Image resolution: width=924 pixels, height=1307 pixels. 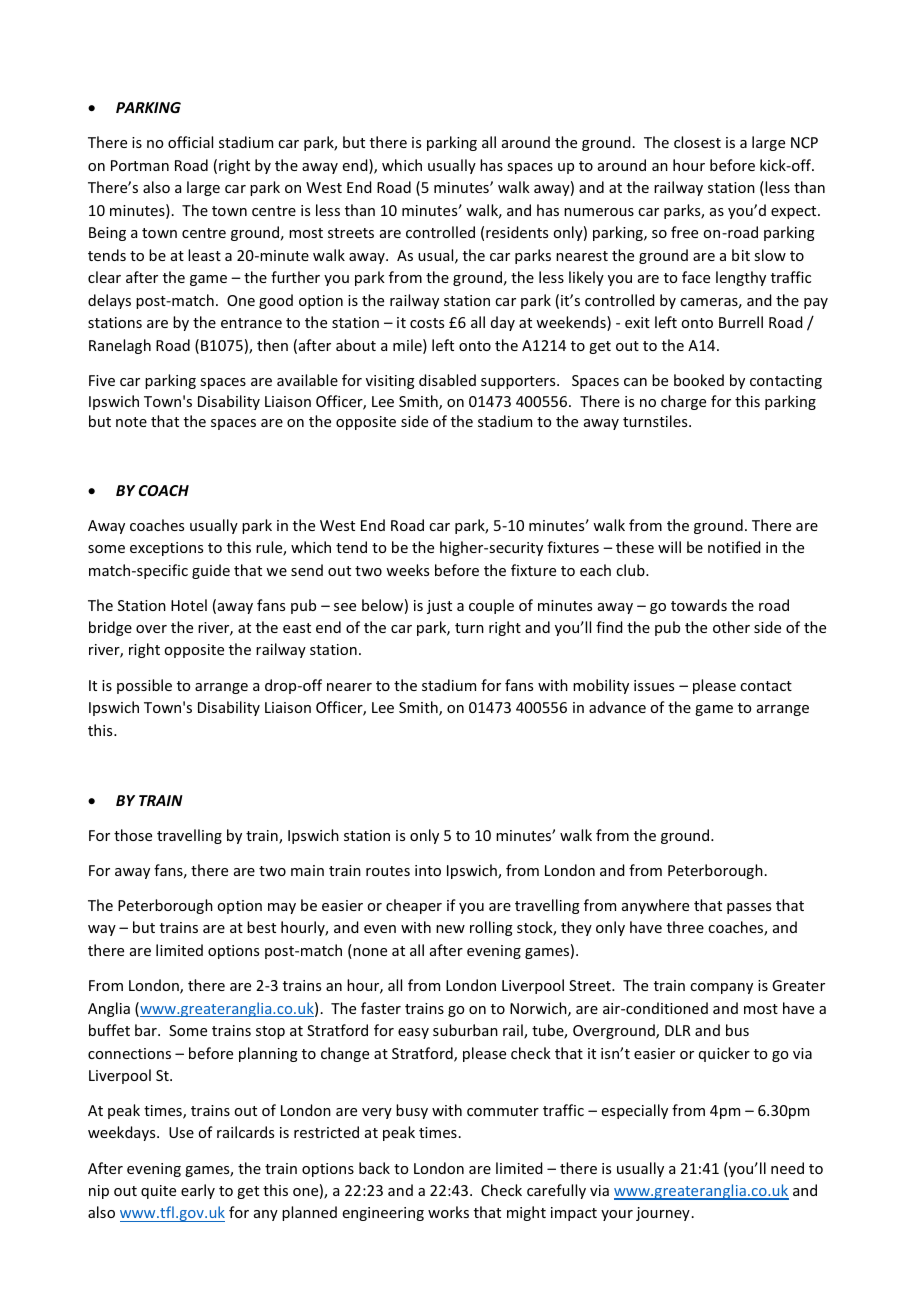 I want to click on other, so click(x=731, y=627).
